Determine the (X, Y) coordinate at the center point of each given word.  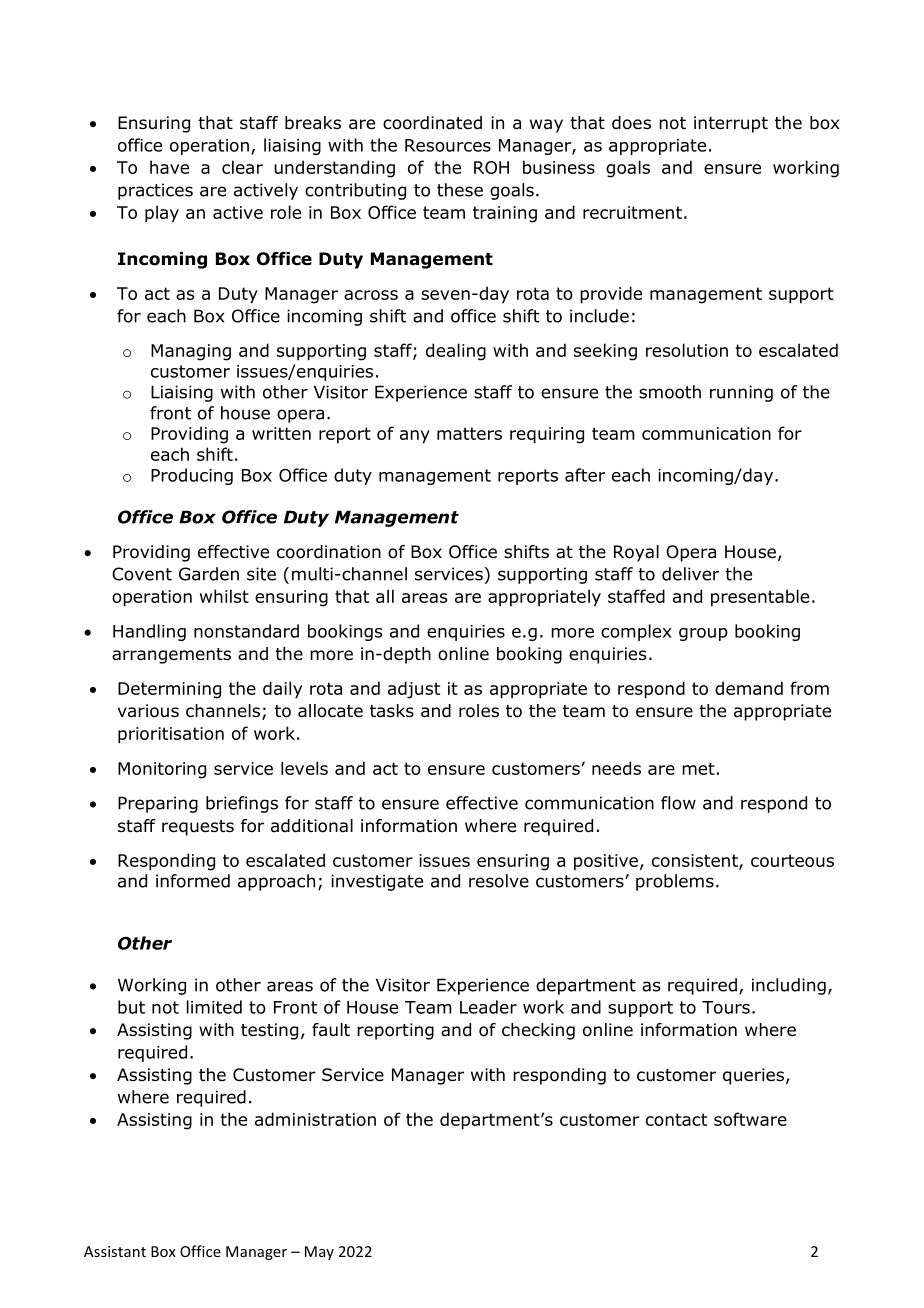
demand (749, 688)
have (169, 167)
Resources (448, 145)
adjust (414, 690)
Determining (169, 690)
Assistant (115, 1251)
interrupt (731, 124)
